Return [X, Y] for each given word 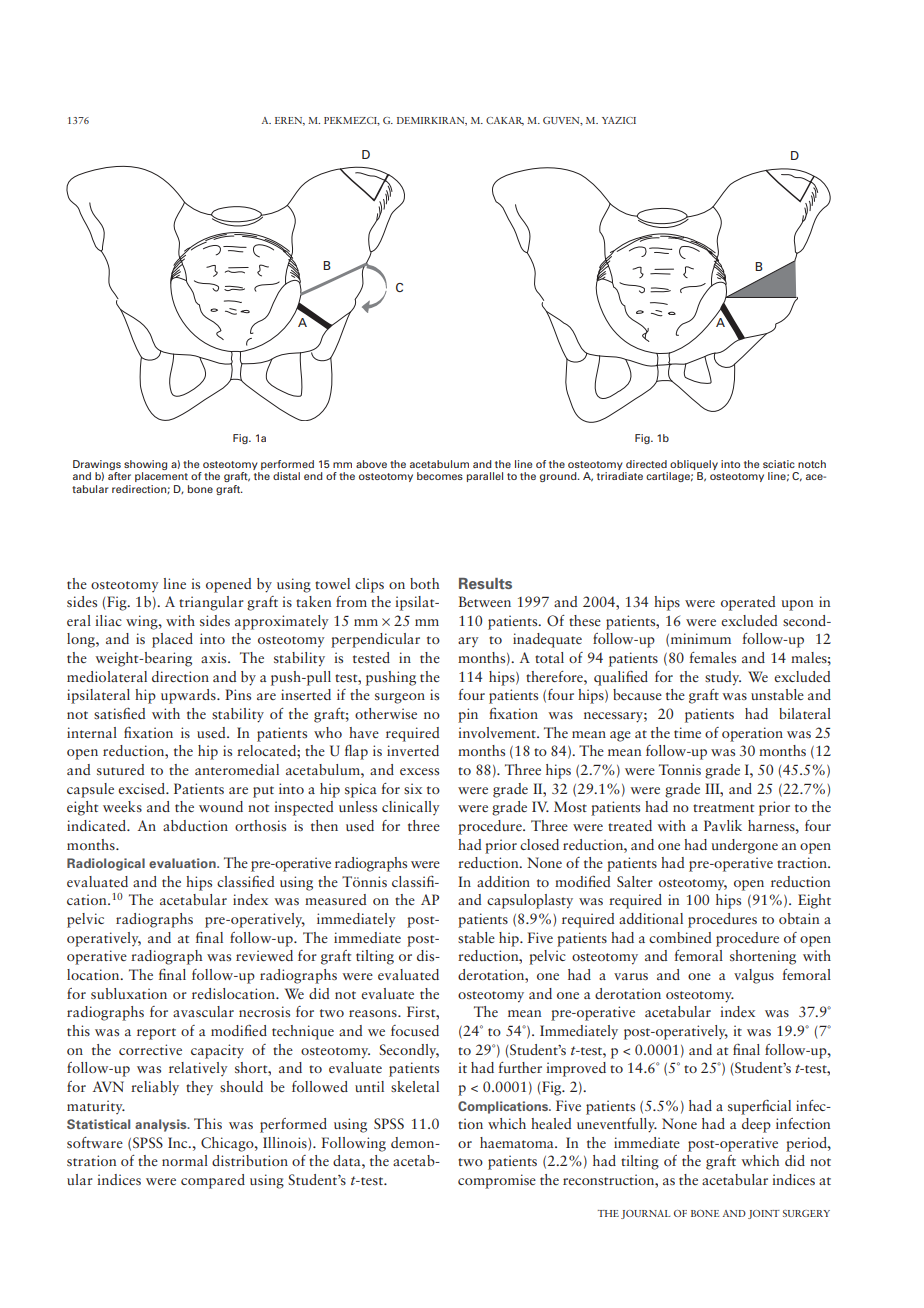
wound [221, 806]
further [520, 1067]
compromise [497, 1181]
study [723, 678]
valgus [754, 976]
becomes [440, 476]
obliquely [694, 465]
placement [161, 477]
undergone [744, 846]
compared [213, 1181]
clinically [411, 808]
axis [215, 657]
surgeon [400, 698]
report [156, 1034]
